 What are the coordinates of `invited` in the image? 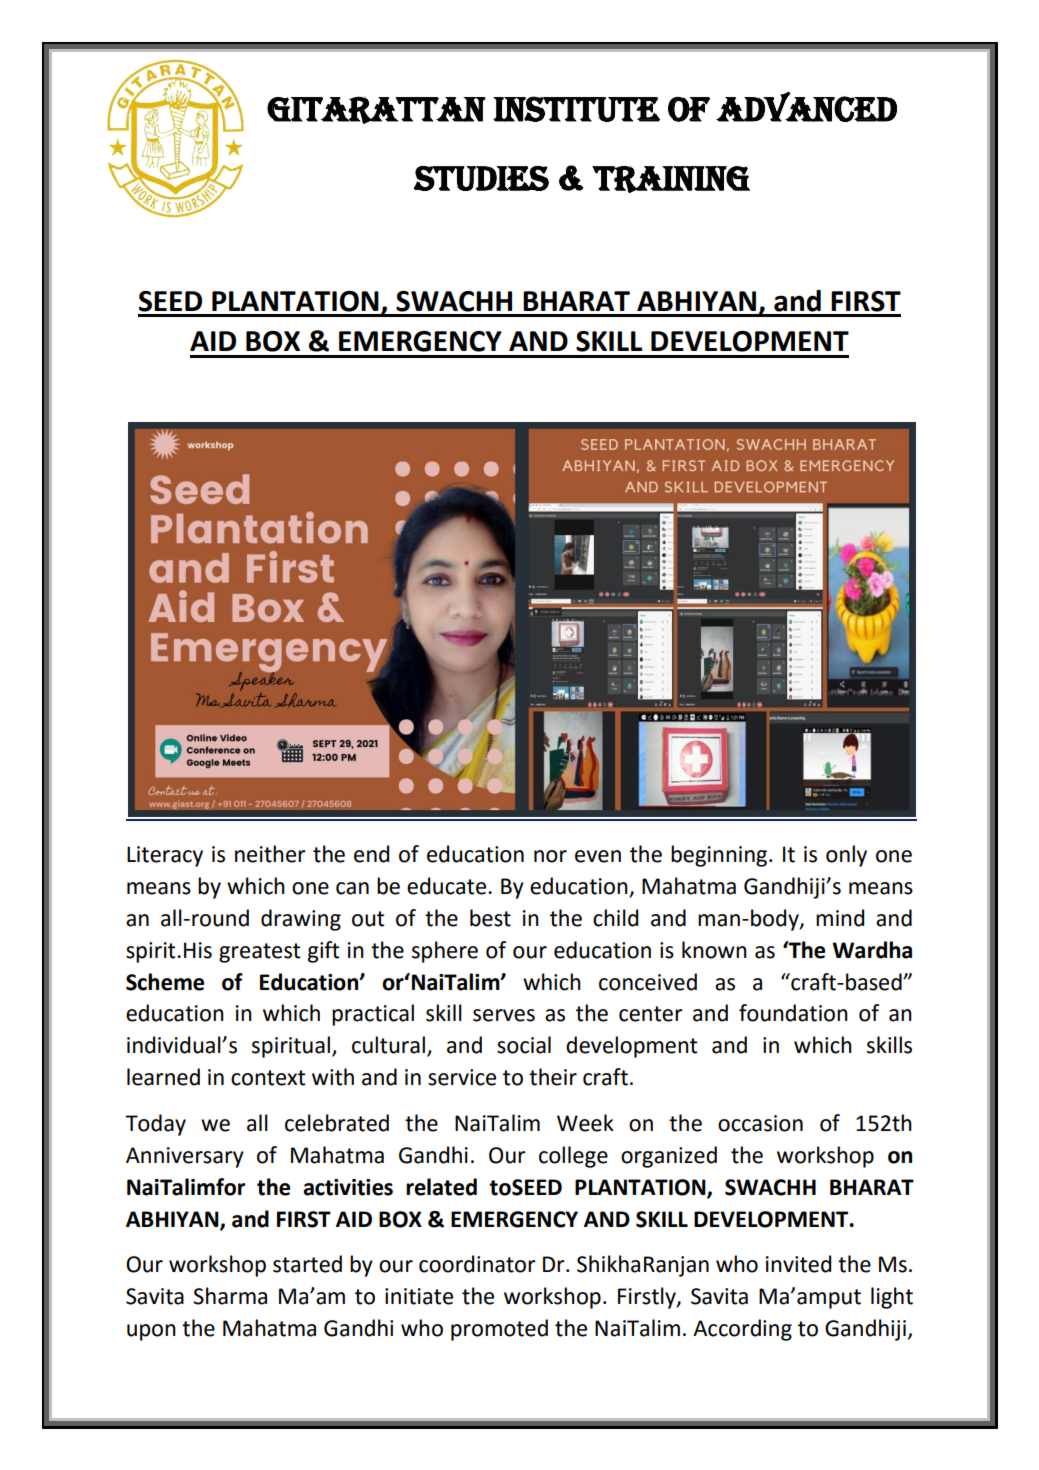 It's located at (798, 1264).
